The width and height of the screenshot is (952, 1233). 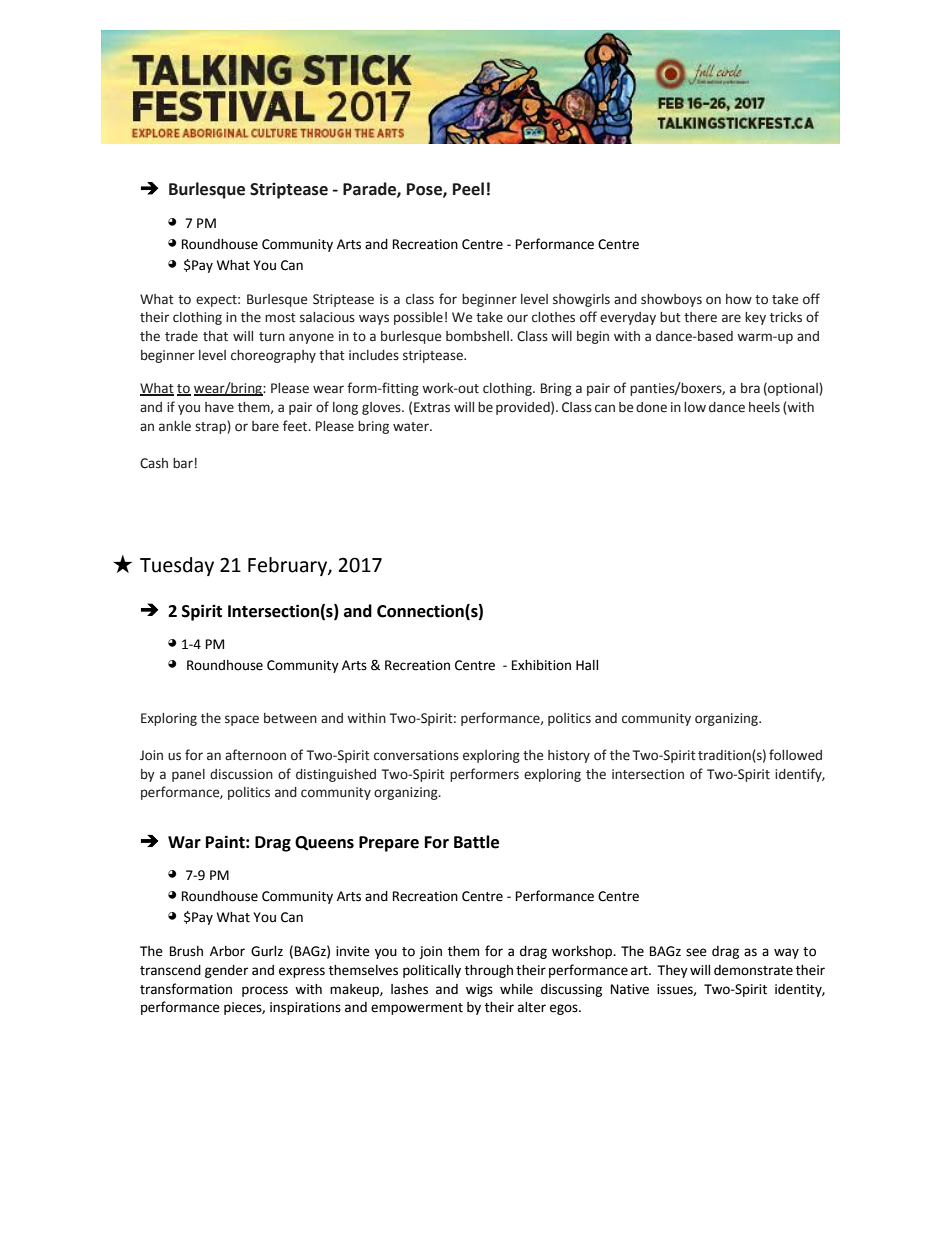 What do you see at coordinates (412, 427) in the screenshot?
I see `water` at bounding box center [412, 427].
